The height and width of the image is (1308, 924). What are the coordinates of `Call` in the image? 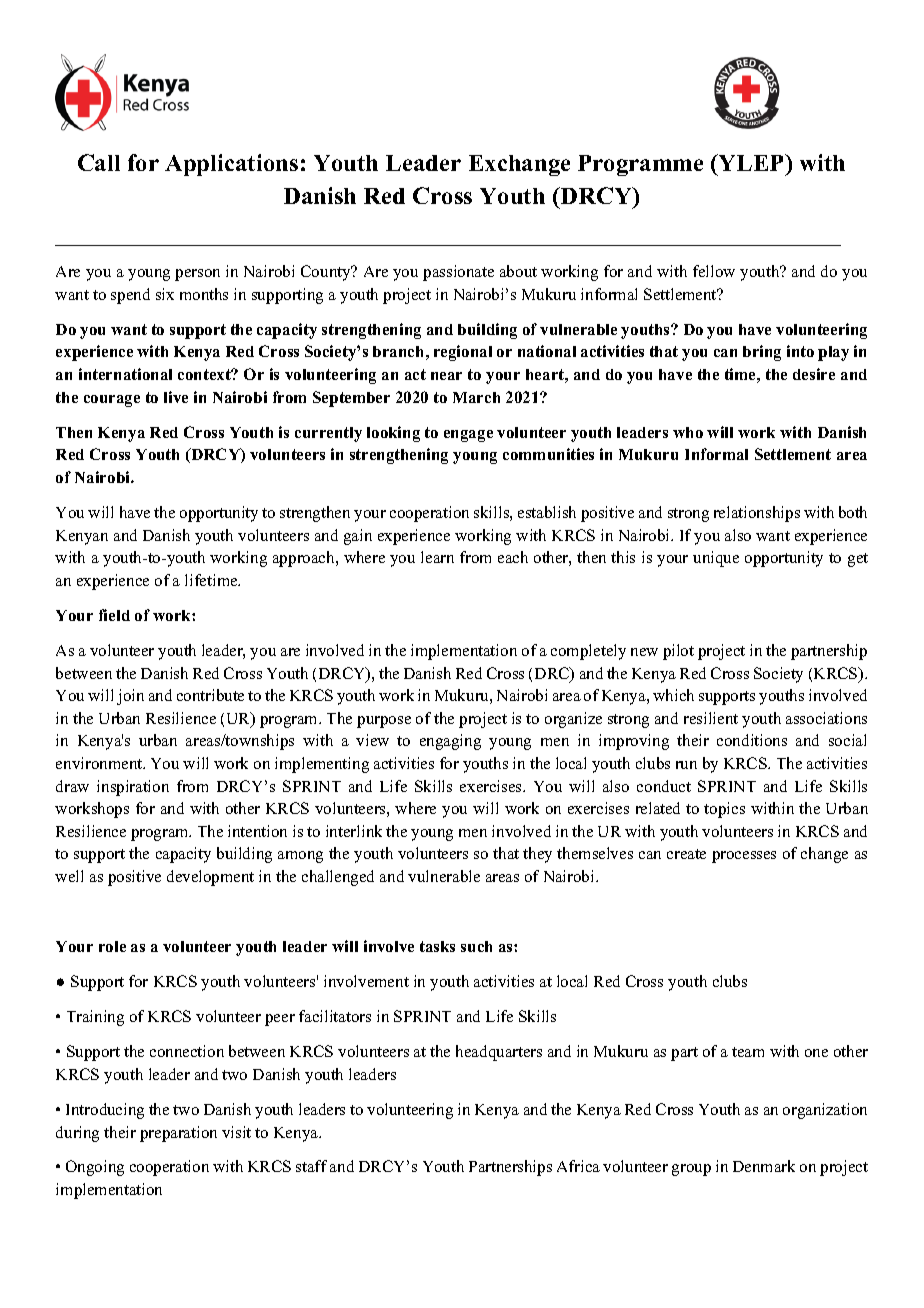 It's located at (99, 162).
